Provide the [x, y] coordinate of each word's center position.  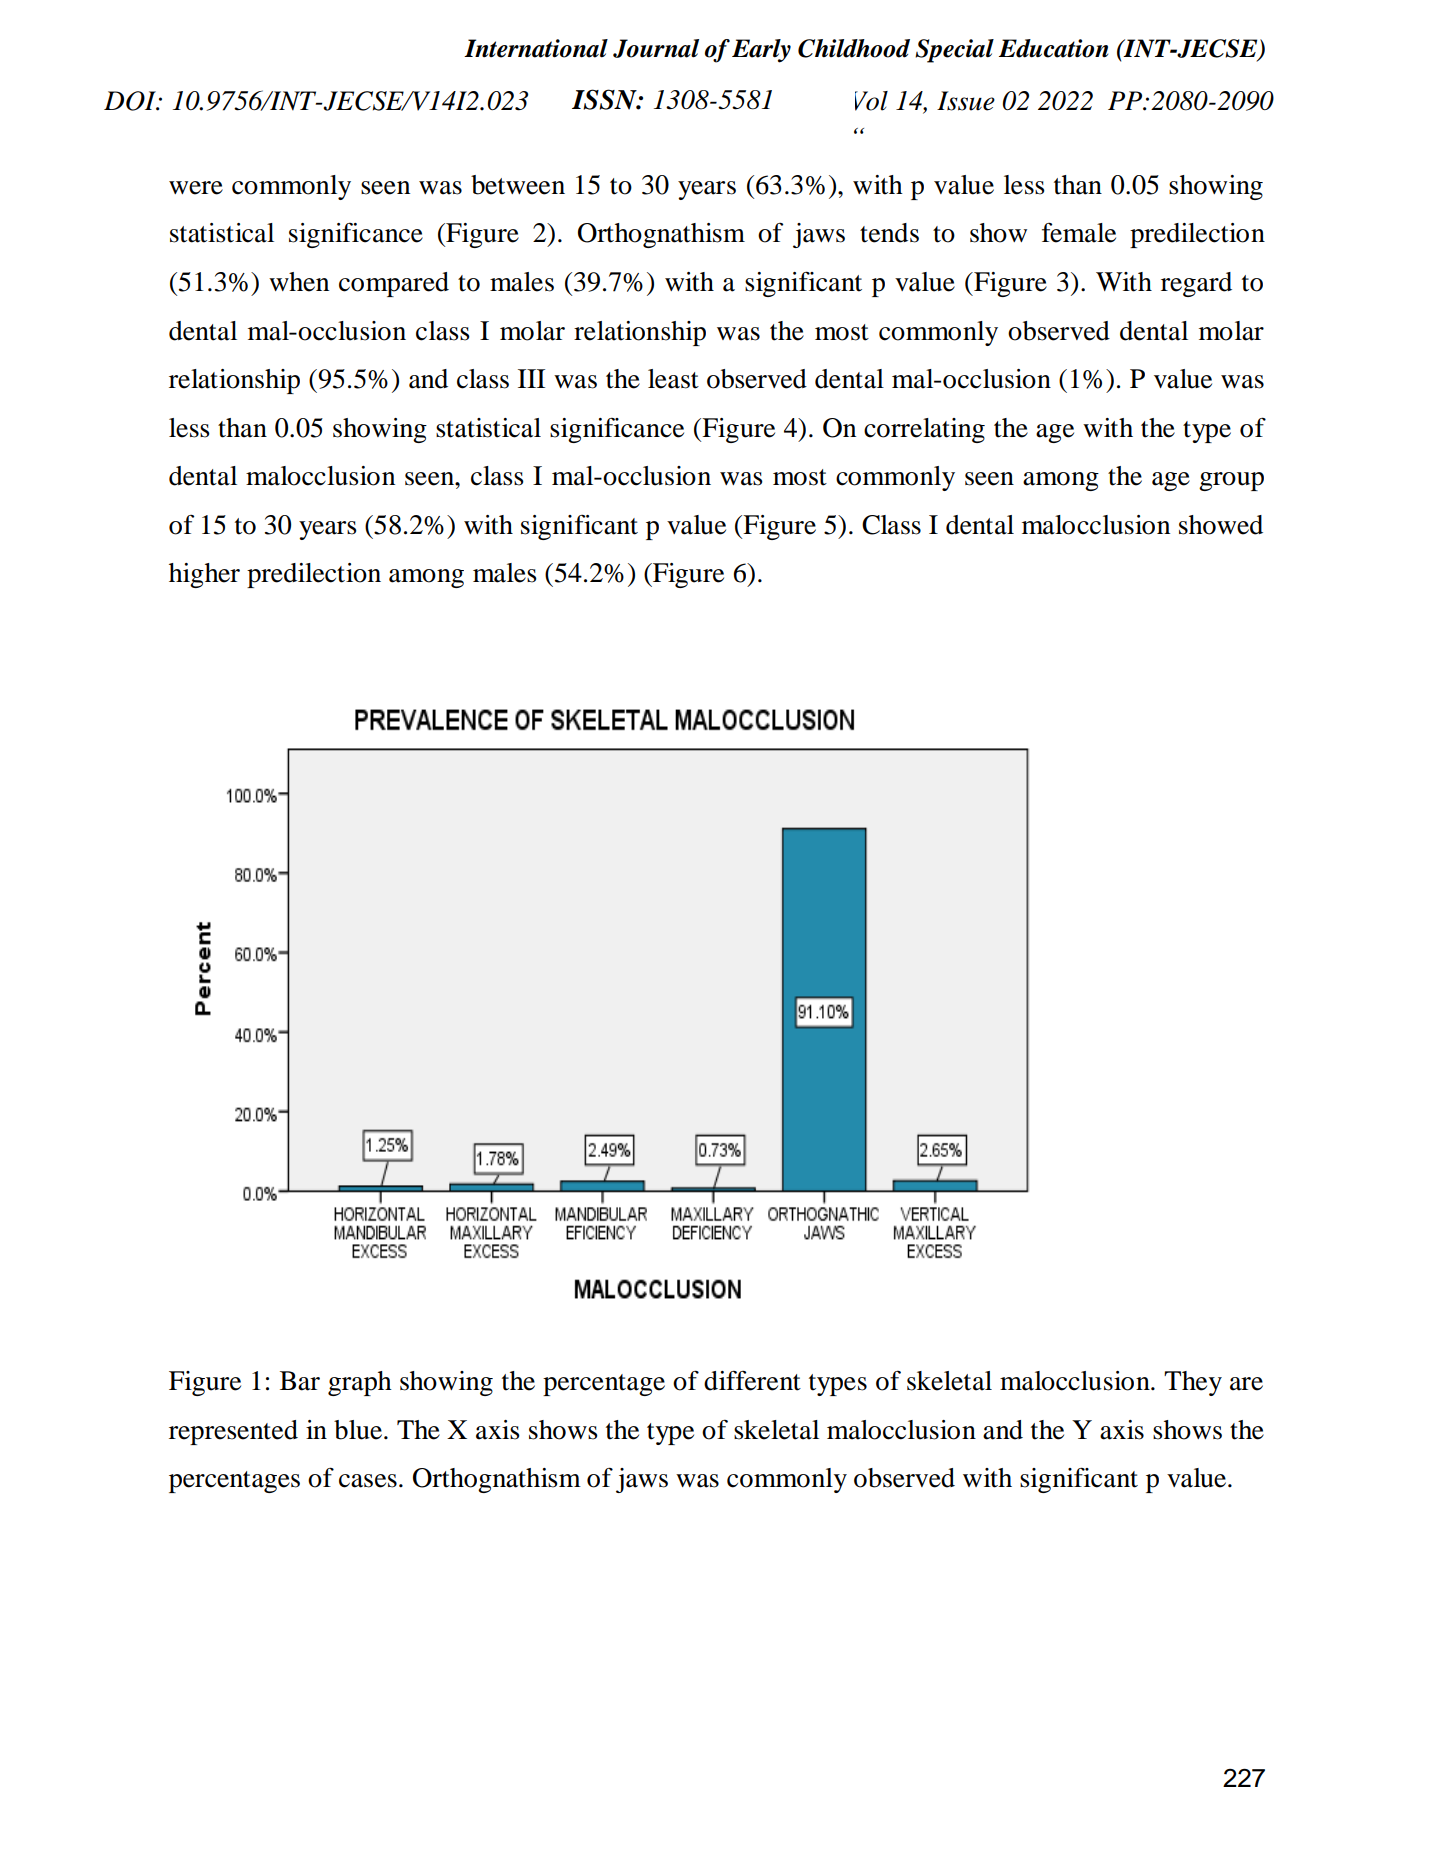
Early [761, 51]
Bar [300, 1381]
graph [360, 1383]
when [299, 282]
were [196, 188]
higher [204, 575]
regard [1196, 284]
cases [368, 1481]
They [1193, 1383]
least [673, 379]
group [1231, 481]
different [752, 1381]
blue [358, 1430]
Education [1053, 48]
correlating [924, 430]
